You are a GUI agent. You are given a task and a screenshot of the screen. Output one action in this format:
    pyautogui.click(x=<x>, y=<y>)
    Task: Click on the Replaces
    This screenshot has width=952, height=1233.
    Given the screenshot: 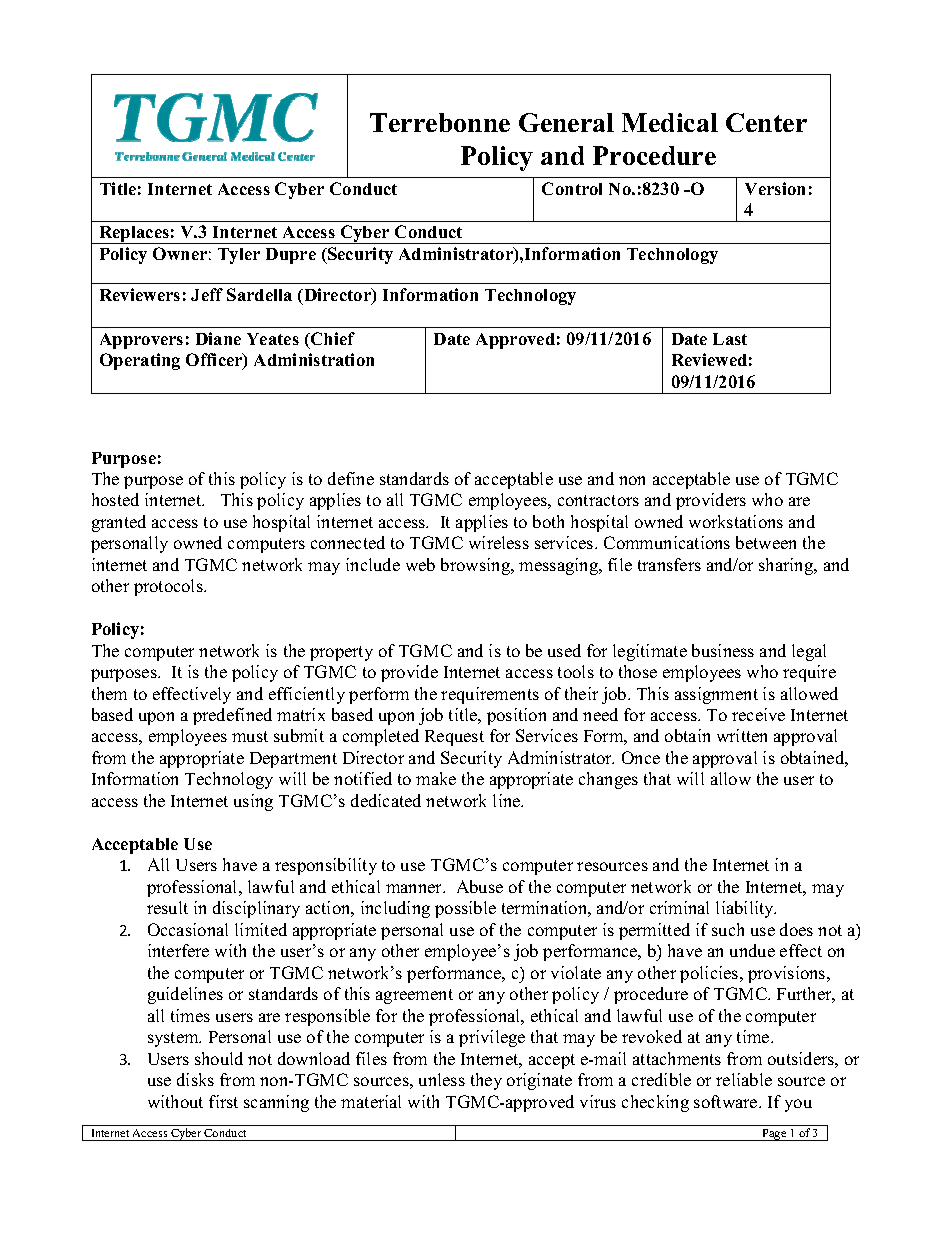 What is the action you would take?
    pyautogui.click(x=134, y=235)
